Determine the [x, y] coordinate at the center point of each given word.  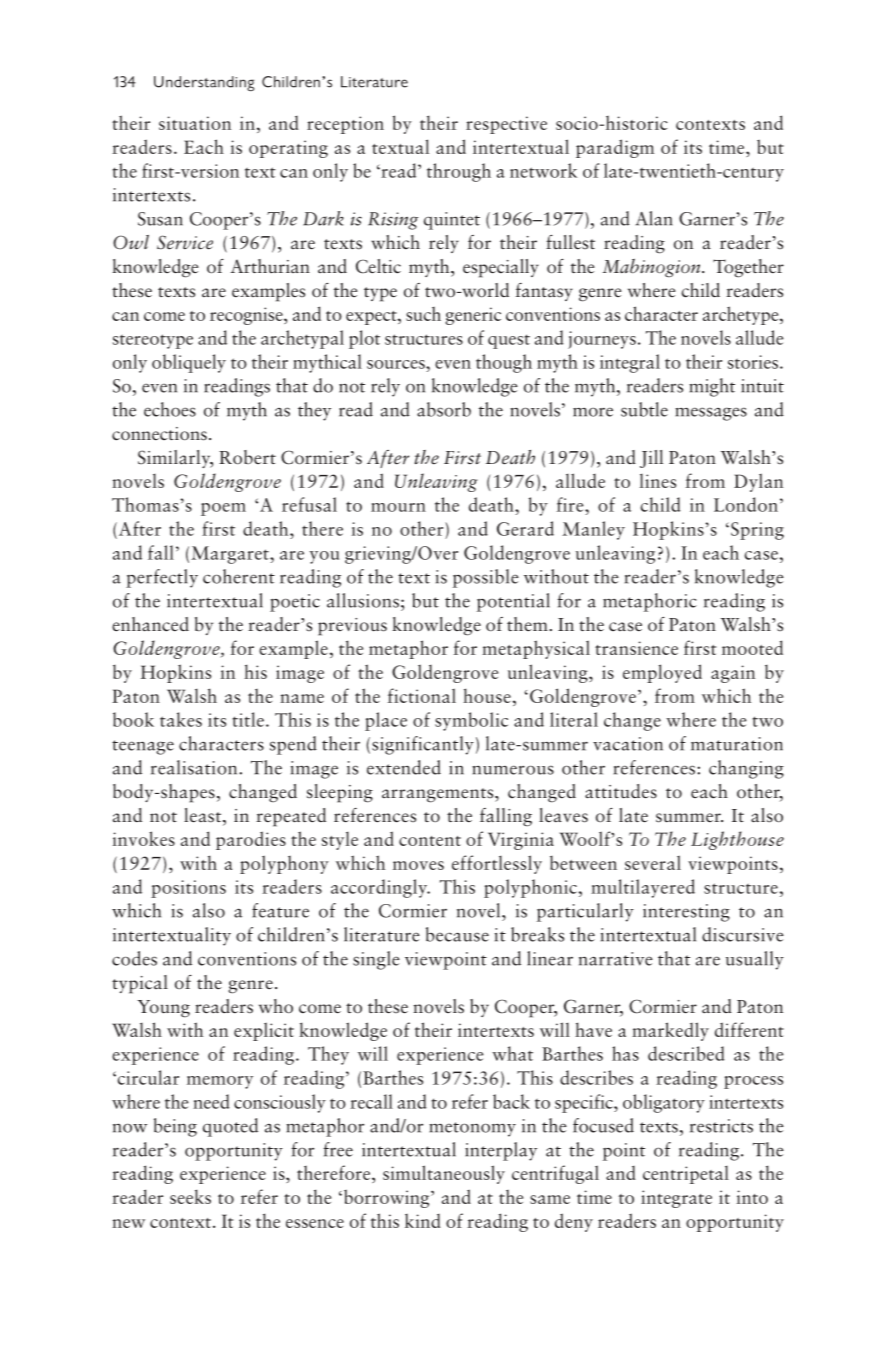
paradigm [615, 148]
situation [195, 123]
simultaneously [444, 1174]
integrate [676, 1199]
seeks [190, 1196]
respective [506, 125]
